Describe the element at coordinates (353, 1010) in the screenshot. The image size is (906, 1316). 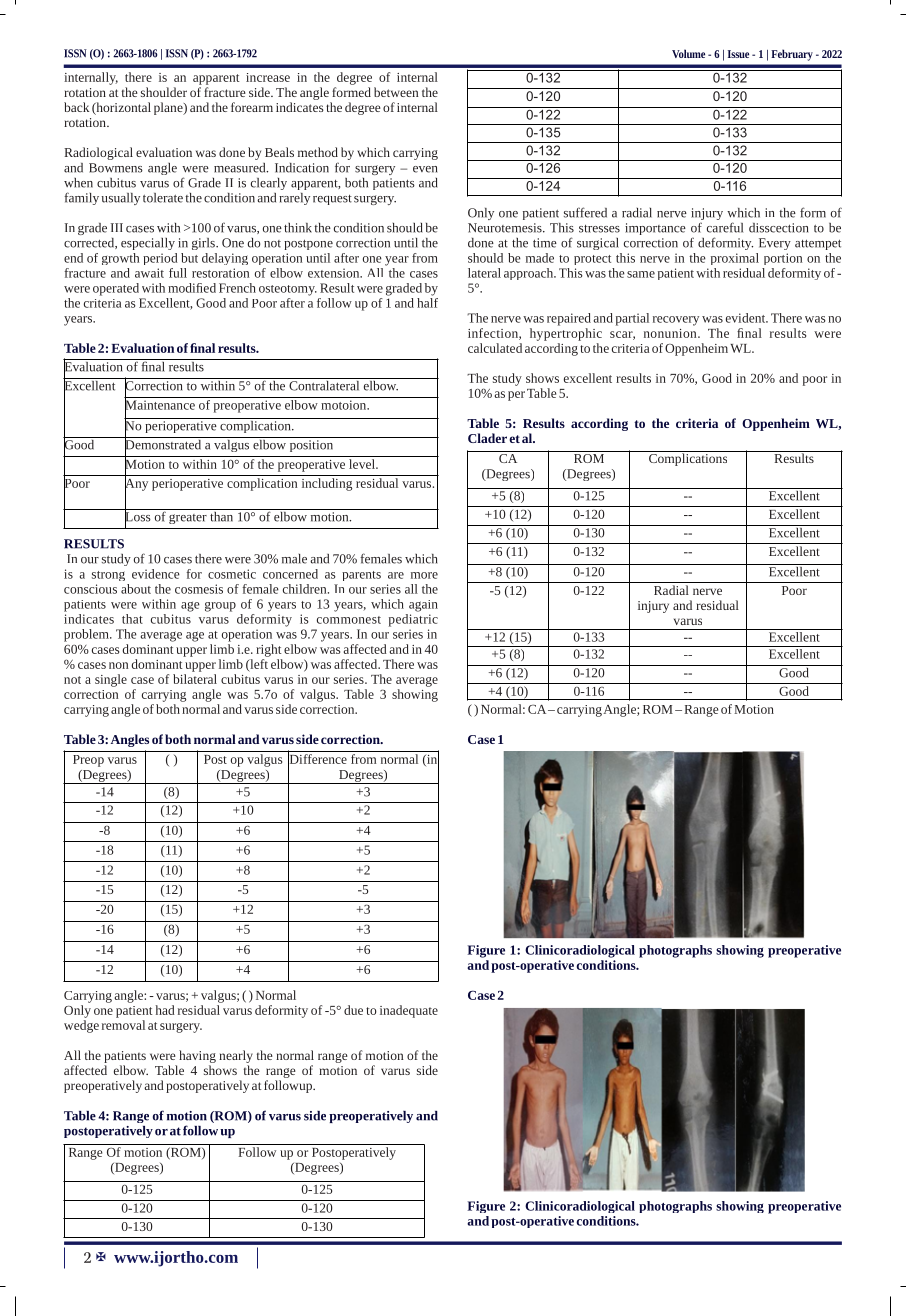
I see `due` at that location.
